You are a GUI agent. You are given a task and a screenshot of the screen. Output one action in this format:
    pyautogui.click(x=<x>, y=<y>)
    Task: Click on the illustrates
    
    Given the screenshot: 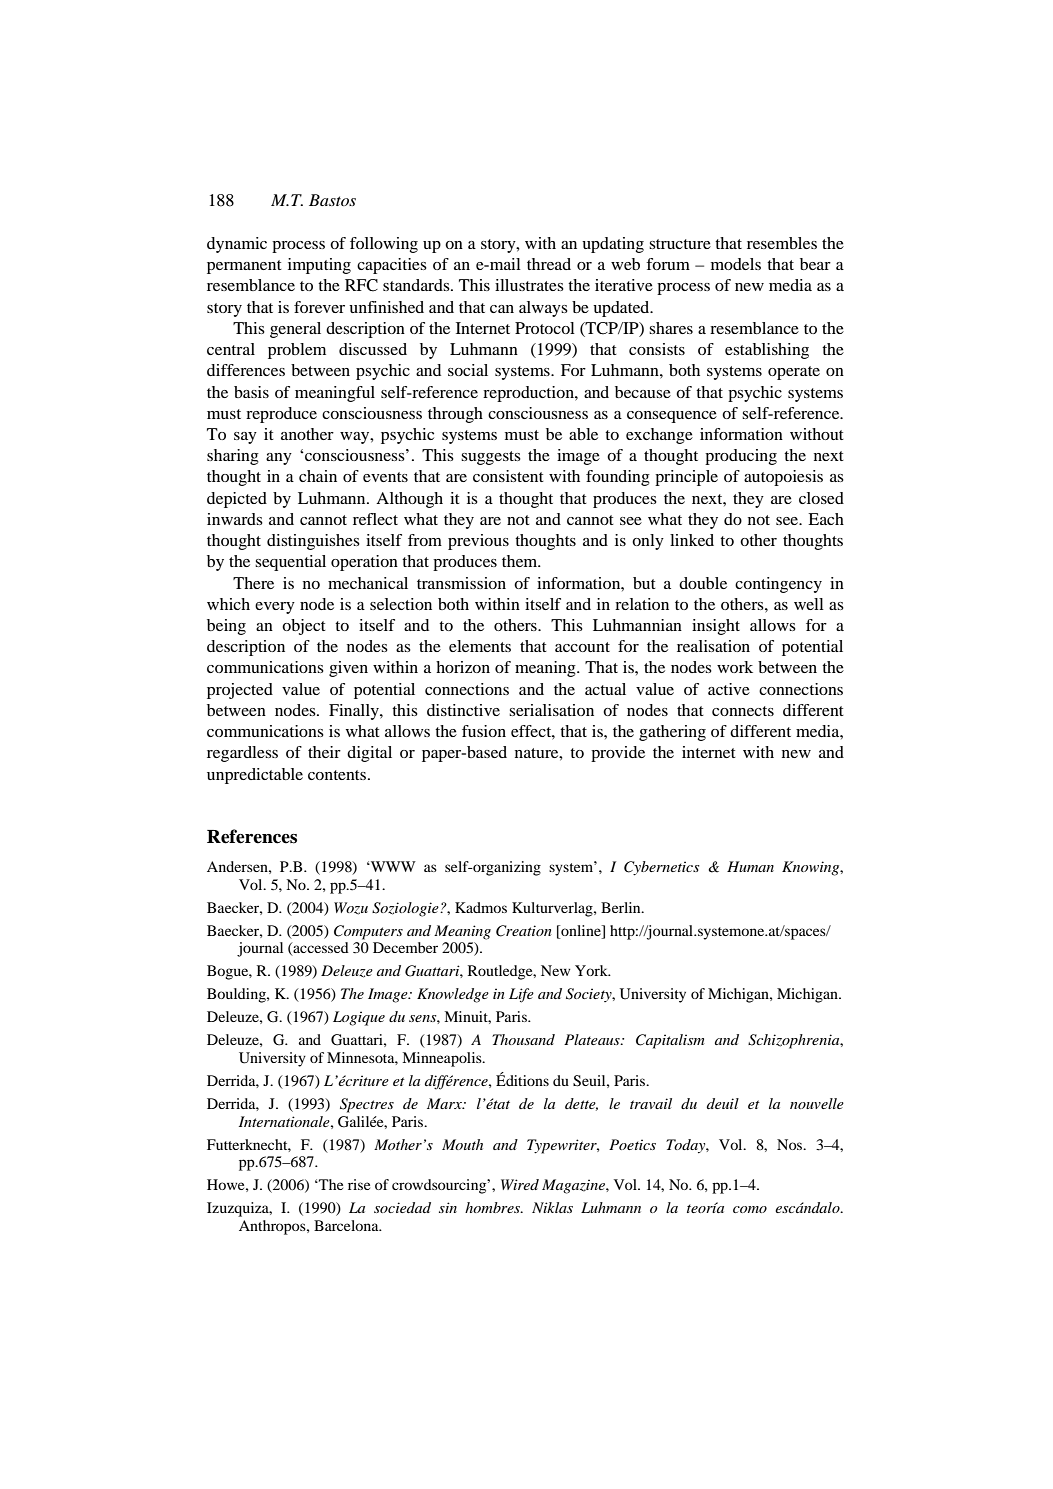 What is the action you would take?
    pyautogui.click(x=529, y=285)
